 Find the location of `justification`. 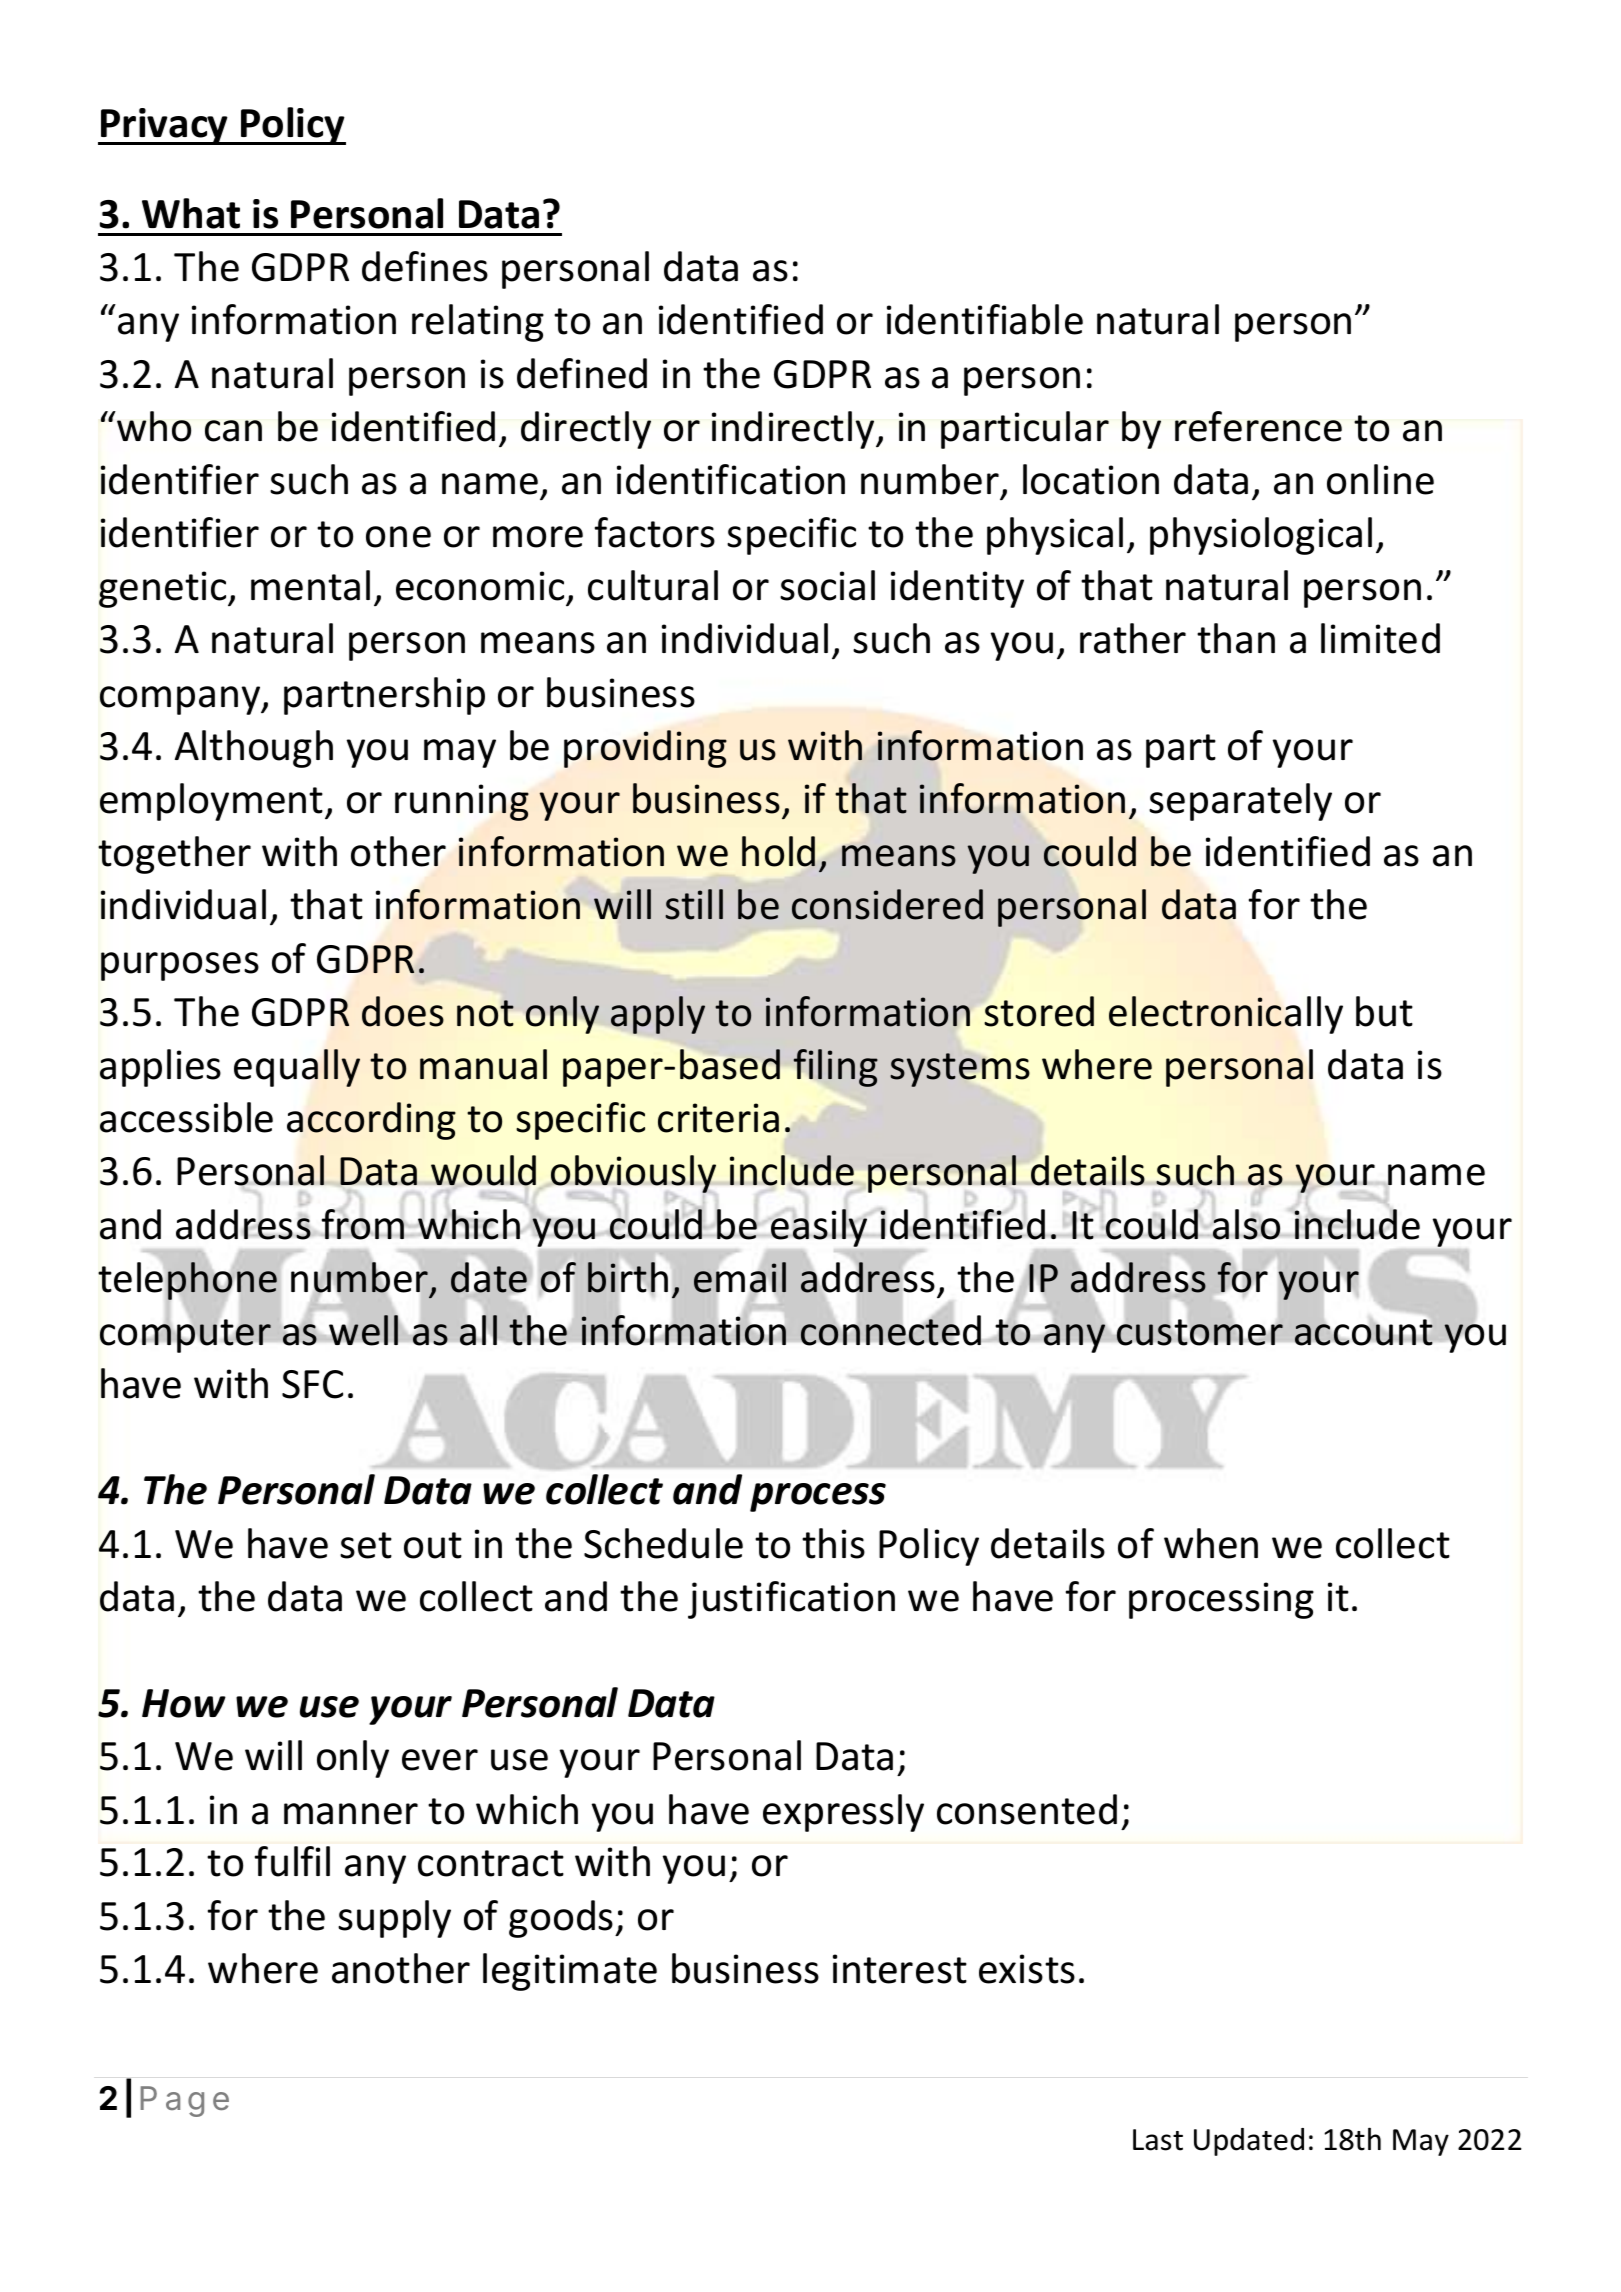

justification is located at coordinates (791, 1600).
